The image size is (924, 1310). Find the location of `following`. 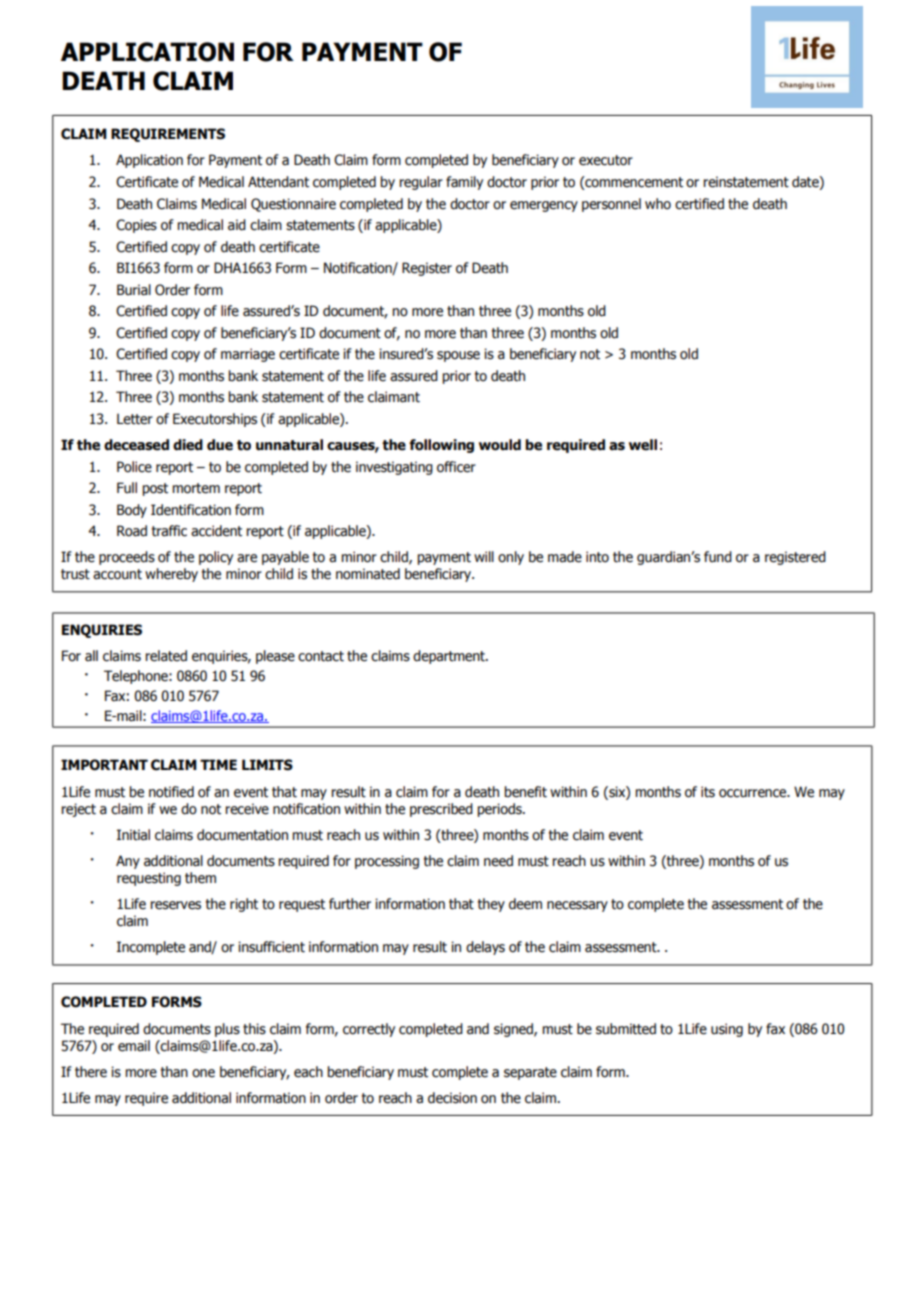

following is located at coordinates (441, 446).
